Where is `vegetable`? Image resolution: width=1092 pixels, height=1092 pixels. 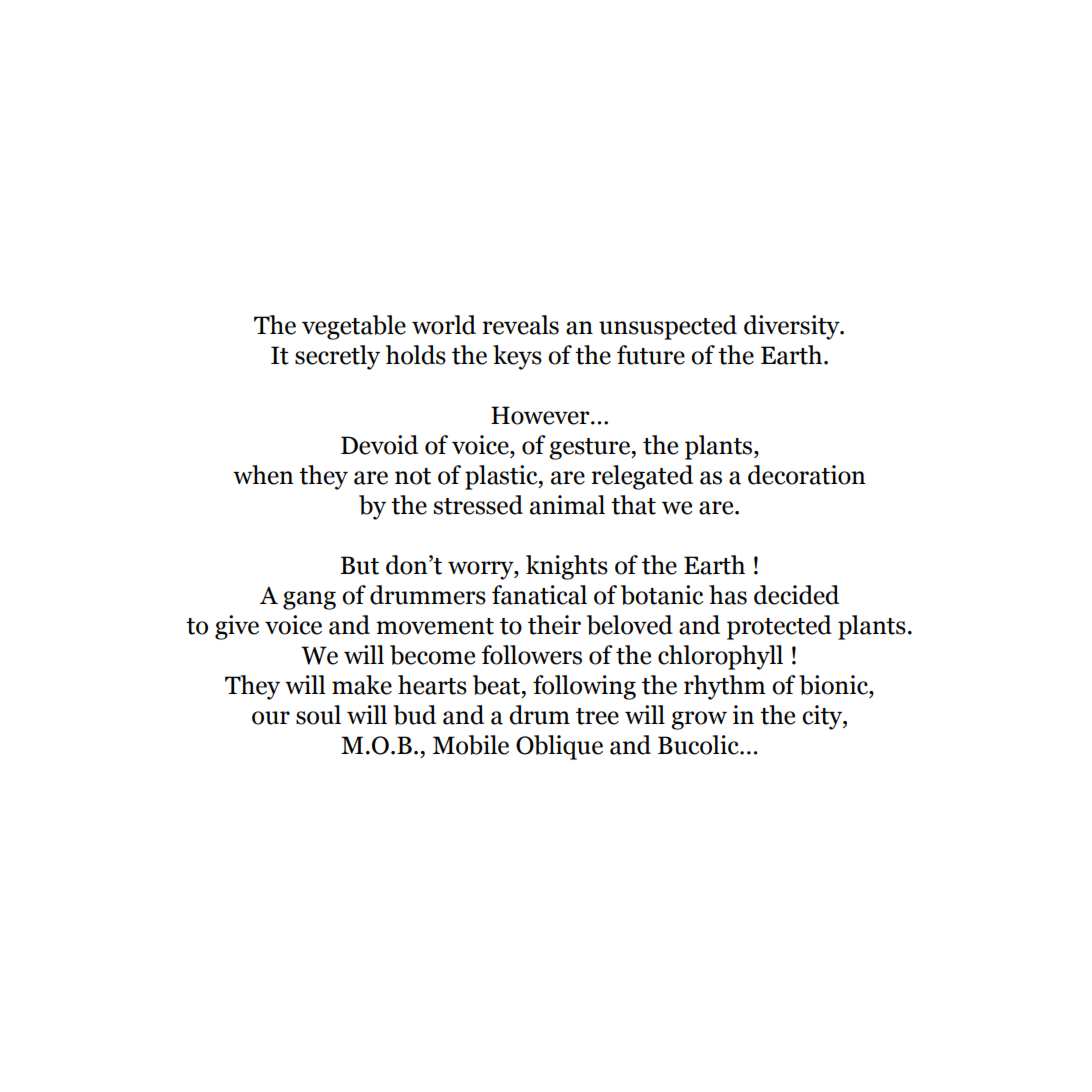 vegetable is located at coordinates (354, 327).
